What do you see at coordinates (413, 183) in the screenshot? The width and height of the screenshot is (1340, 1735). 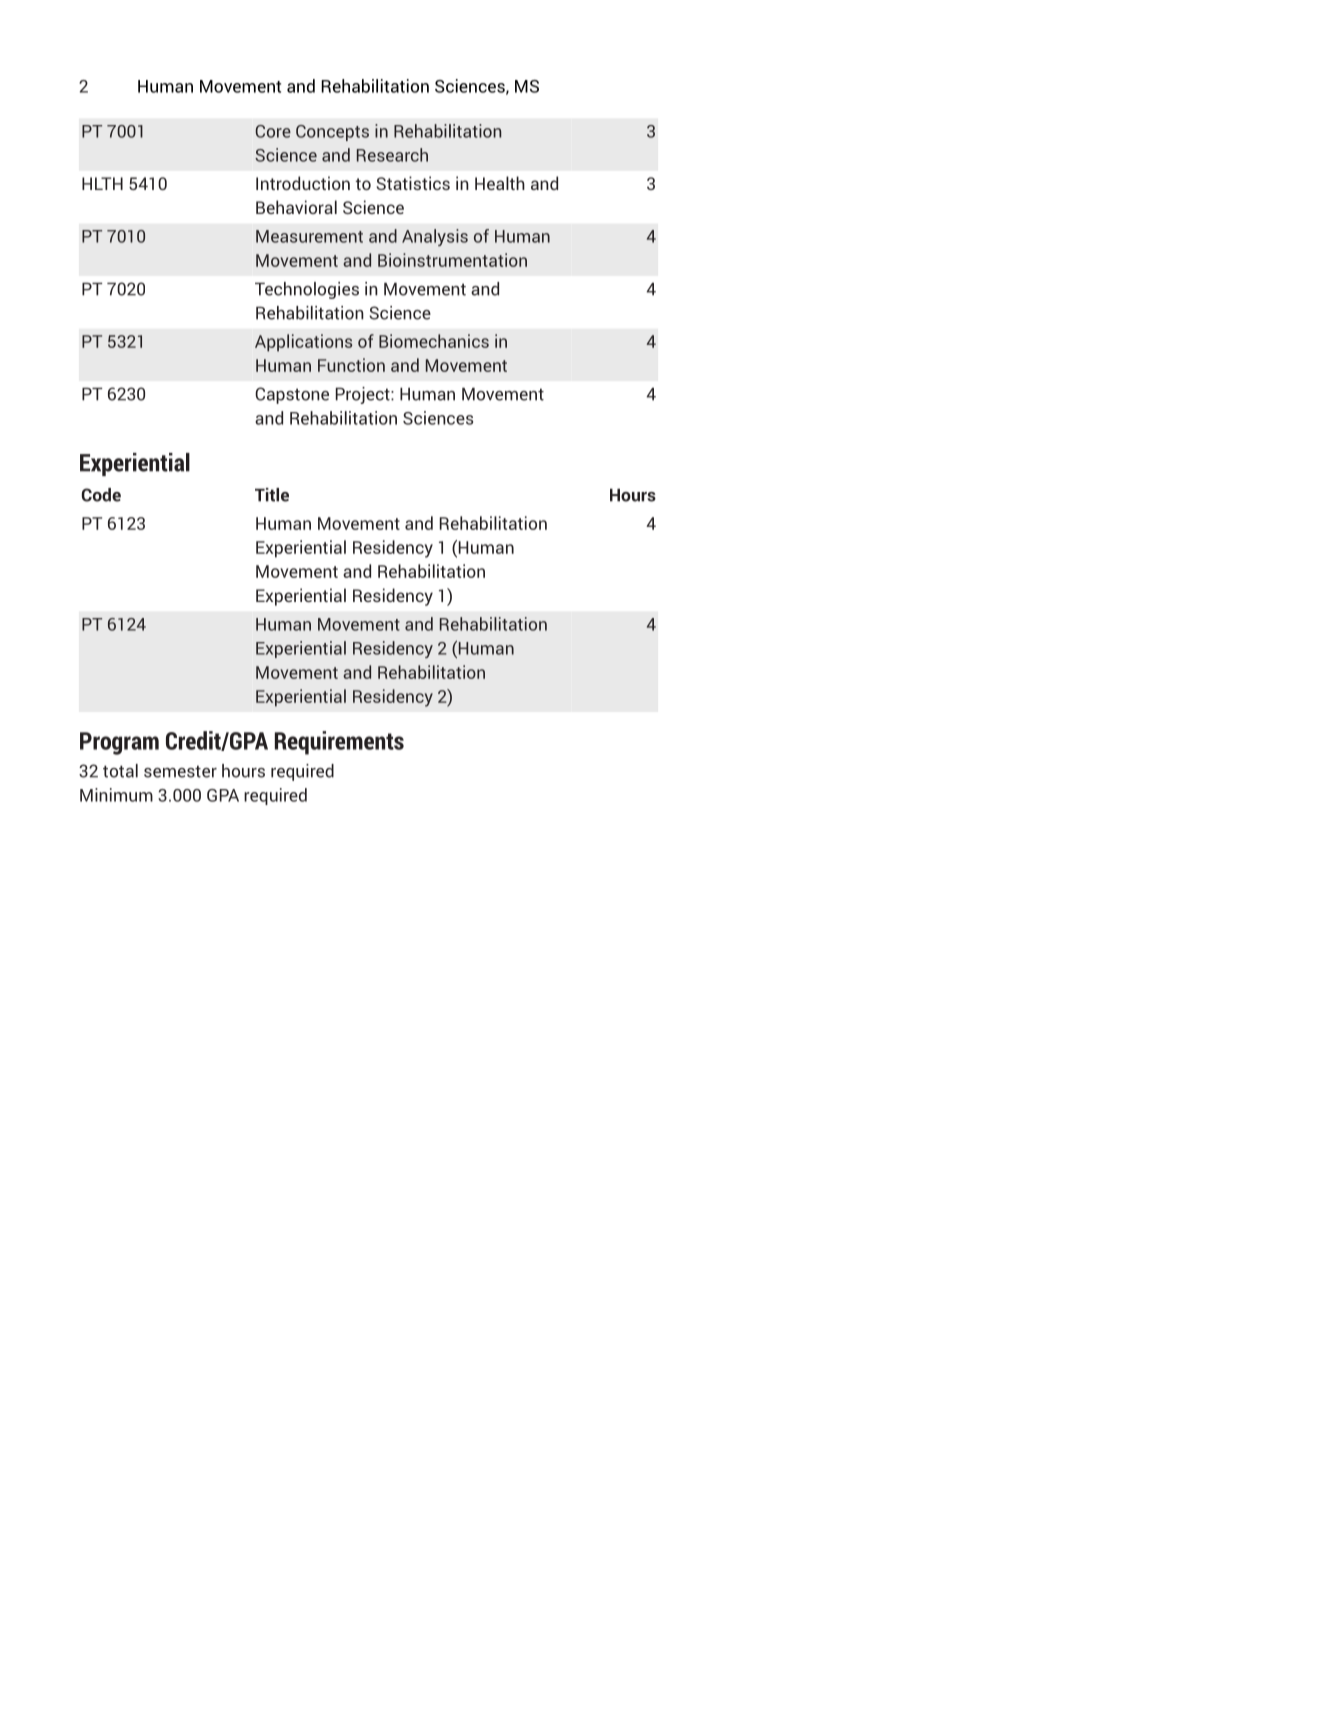 I see `Statistics` at bounding box center [413, 183].
